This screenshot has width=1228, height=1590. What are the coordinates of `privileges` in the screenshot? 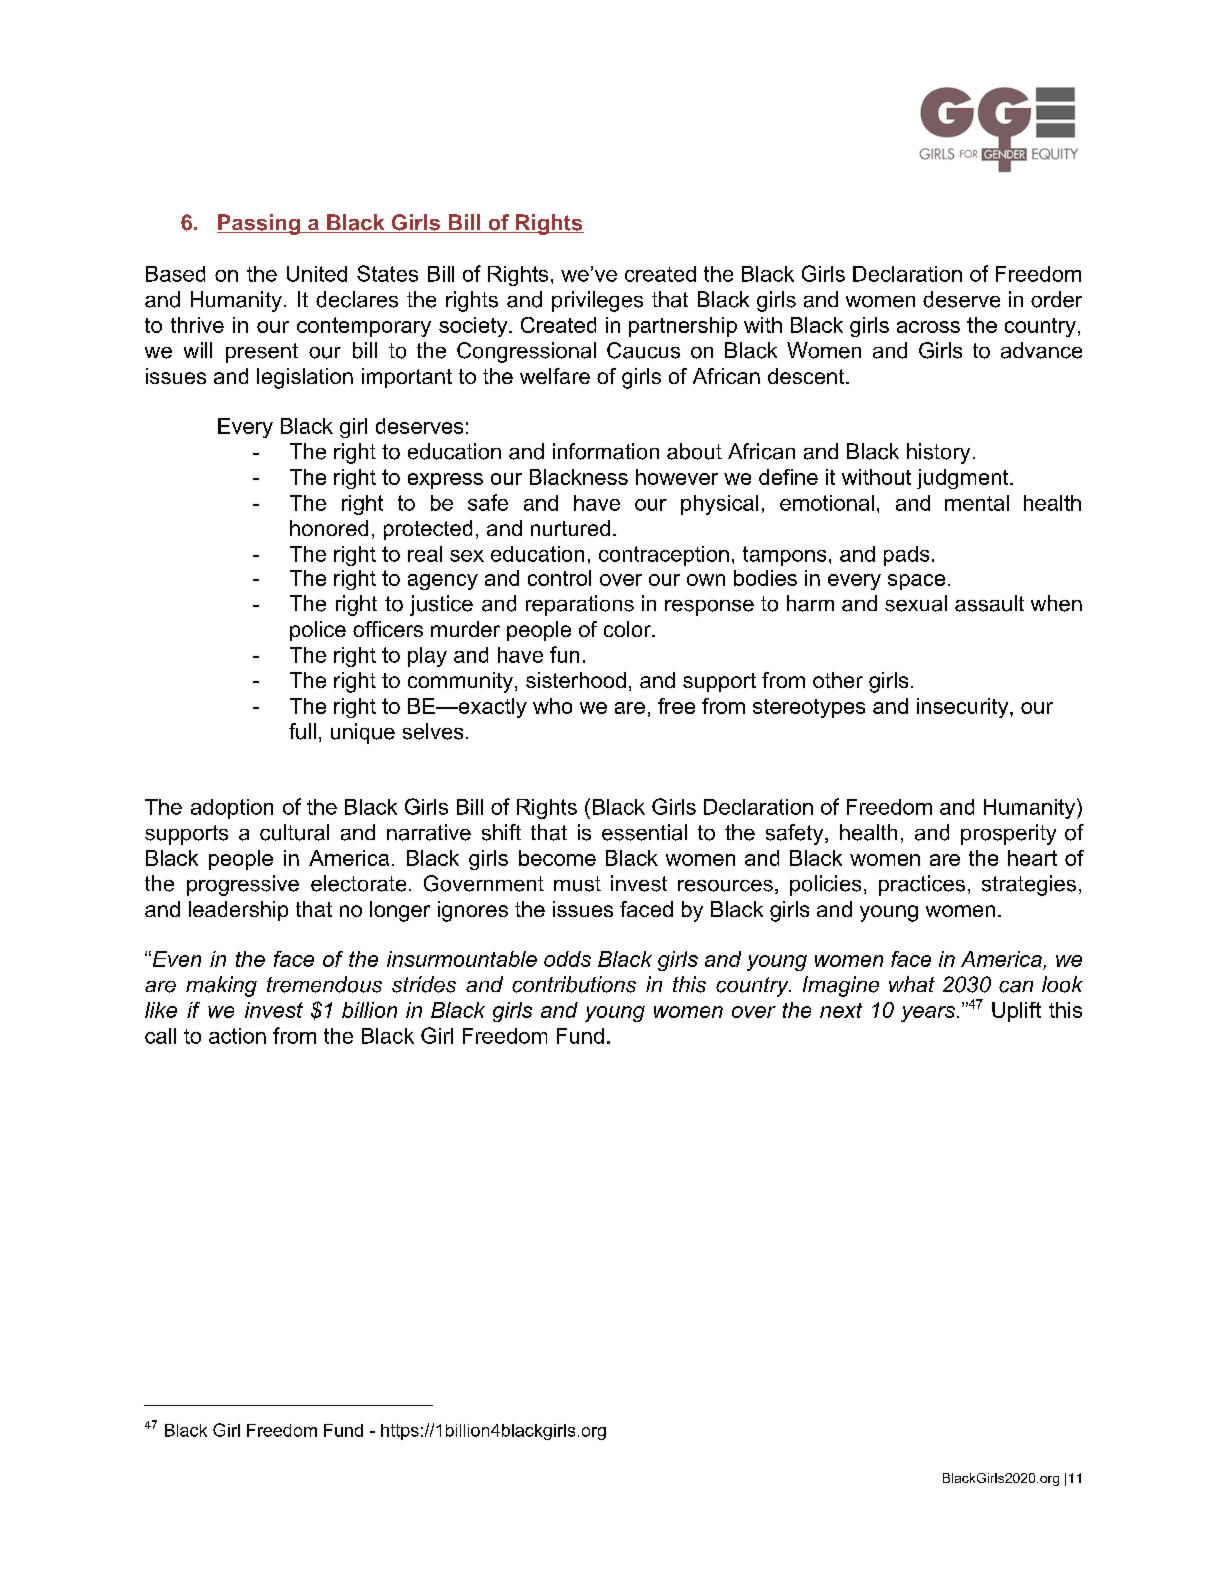 It's located at (597, 301).
